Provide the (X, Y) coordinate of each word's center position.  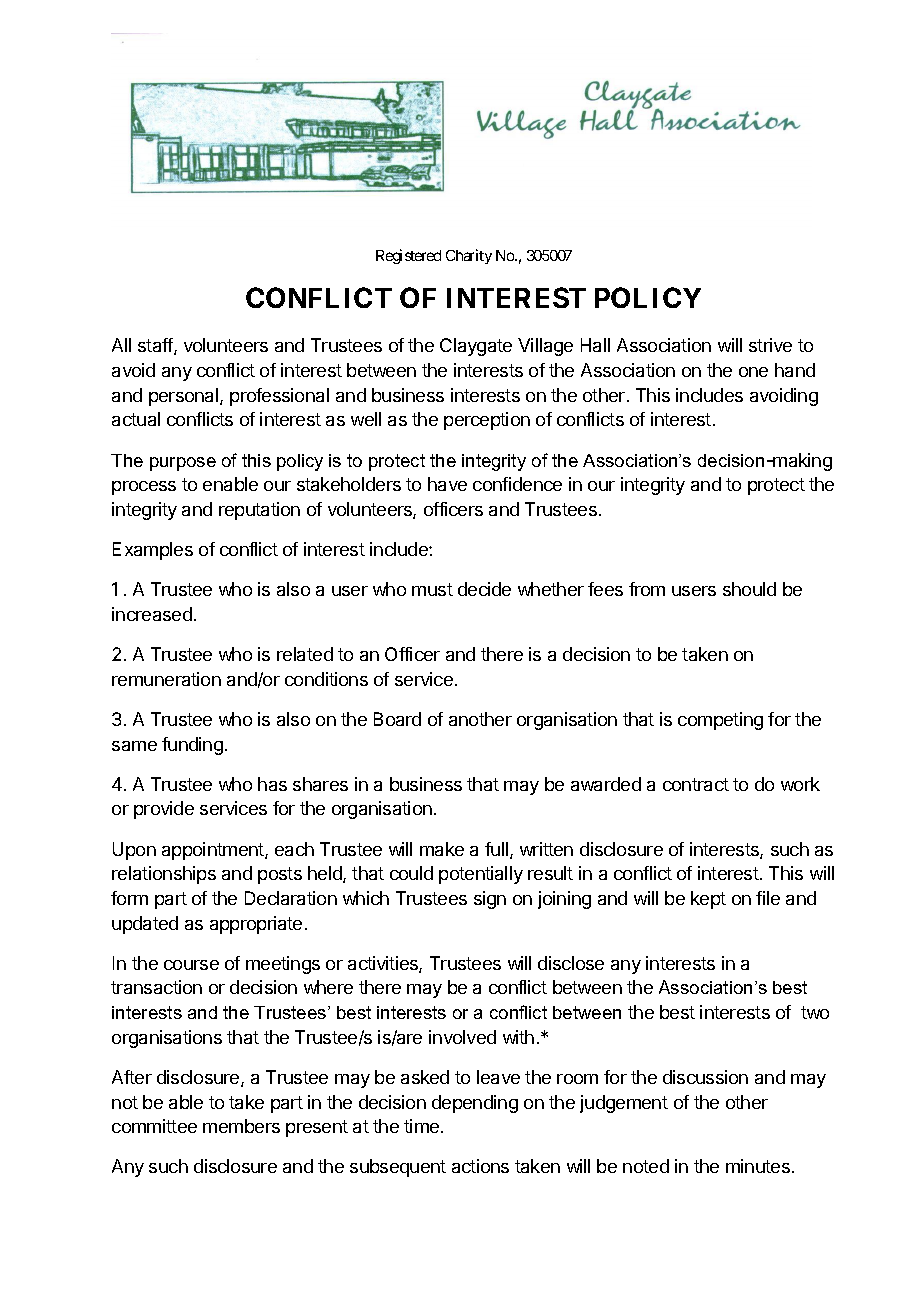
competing (720, 721)
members (241, 1126)
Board (397, 719)
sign (490, 900)
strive (770, 345)
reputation (259, 511)
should (749, 589)
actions (480, 1166)
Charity (469, 256)
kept (708, 900)
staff (156, 346)
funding (192, 746)
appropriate (256, 925)
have (447, 484)
